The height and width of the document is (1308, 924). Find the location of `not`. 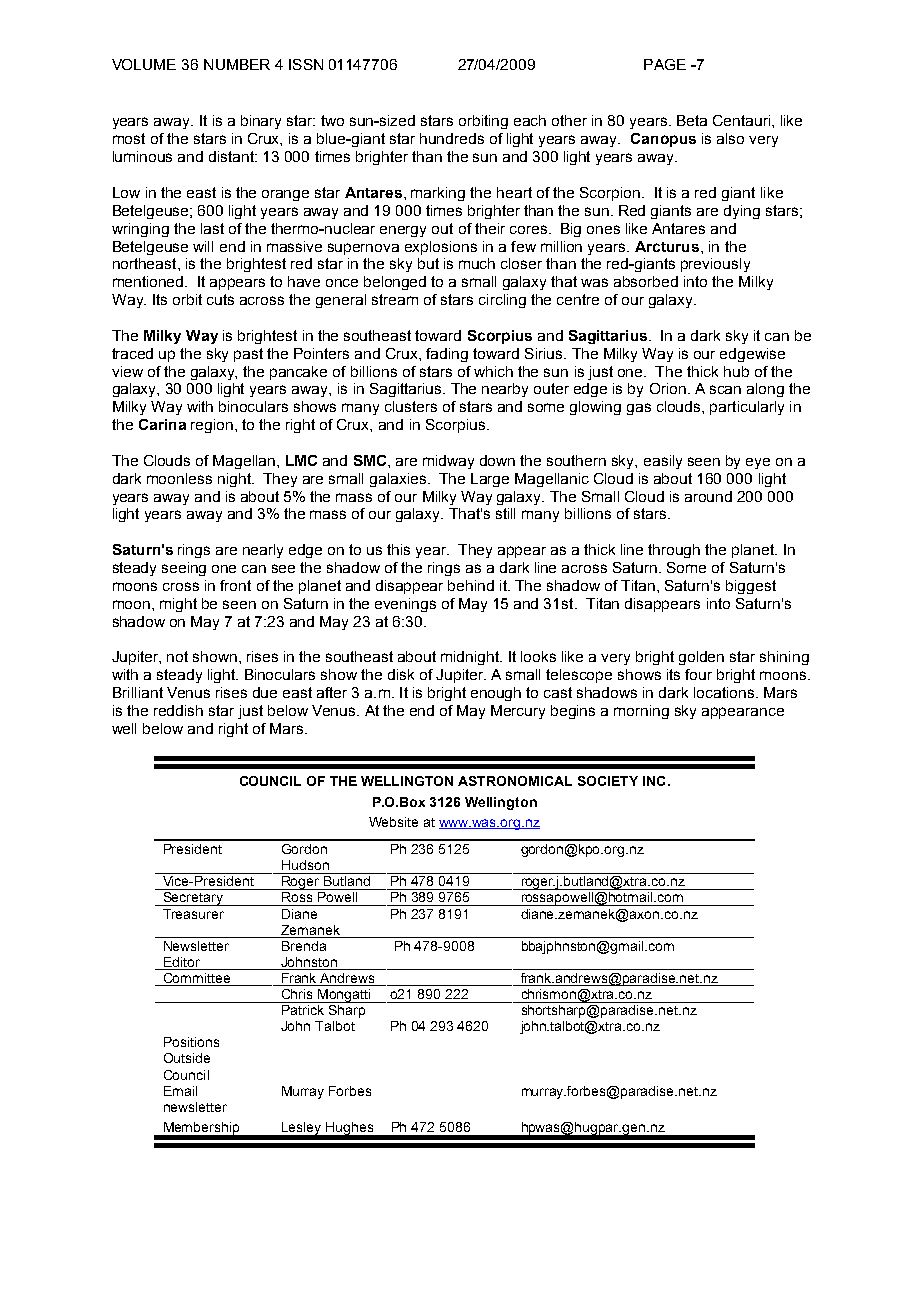

not is located at coordinates (177, 656).
